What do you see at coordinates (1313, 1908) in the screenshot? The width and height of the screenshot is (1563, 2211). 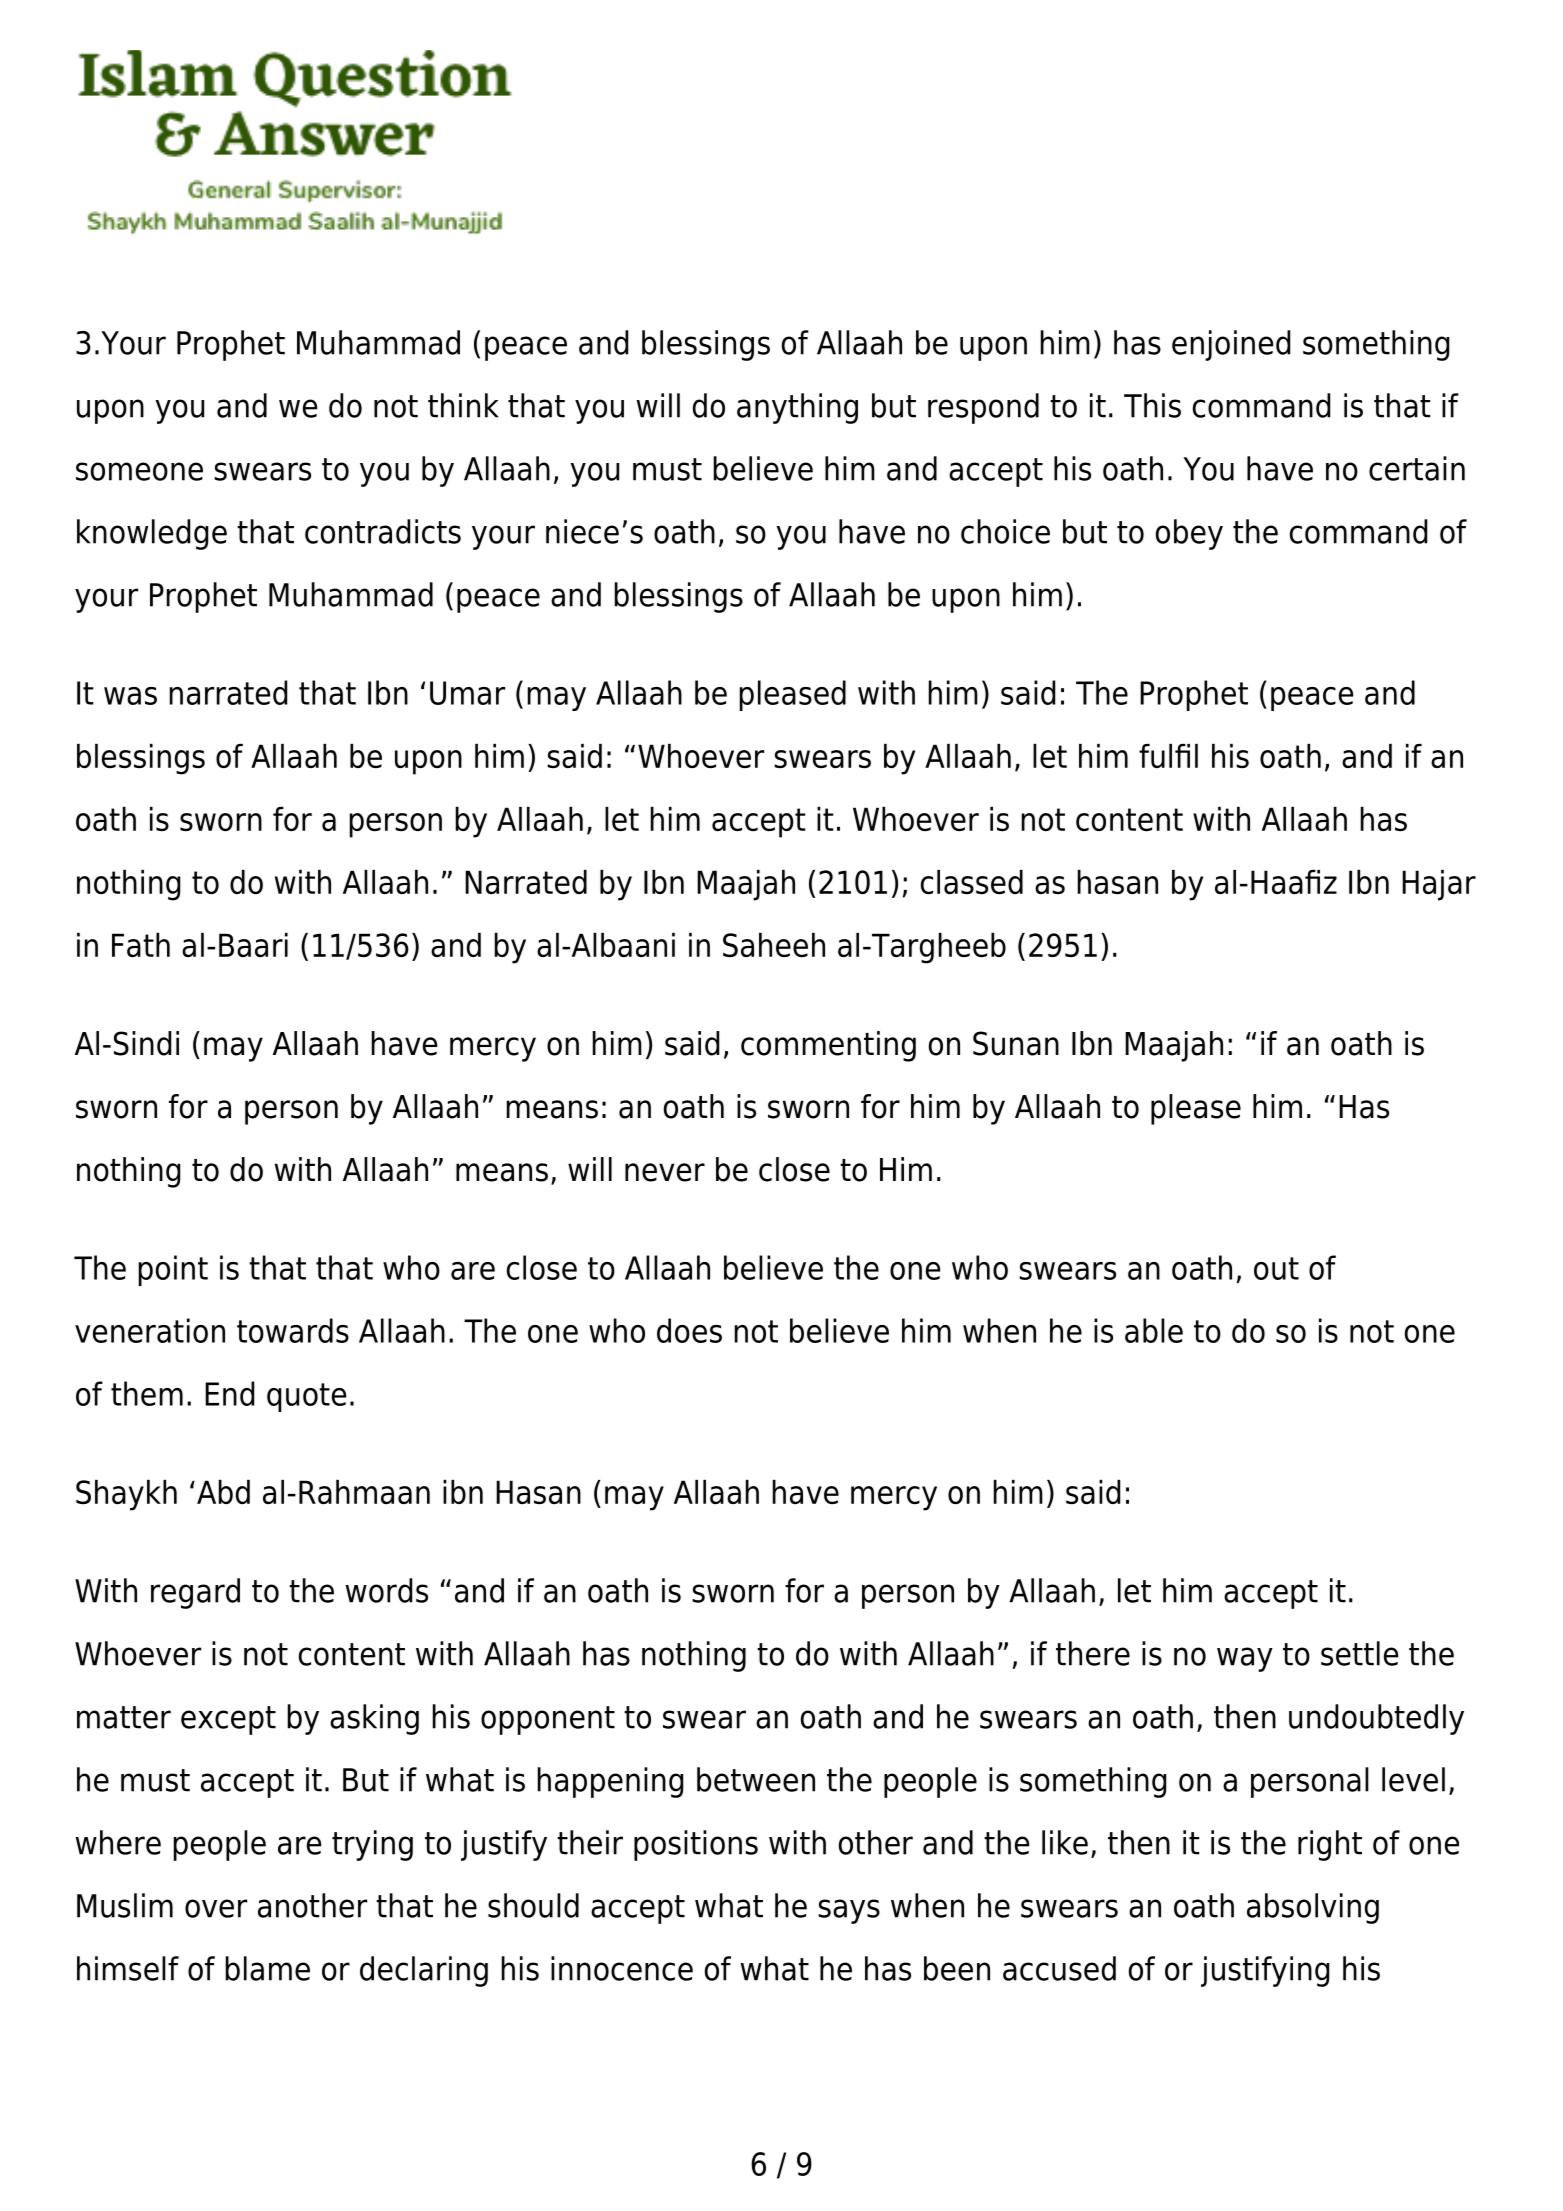 I see `absolving` at bounding box center [1313, 1908].
